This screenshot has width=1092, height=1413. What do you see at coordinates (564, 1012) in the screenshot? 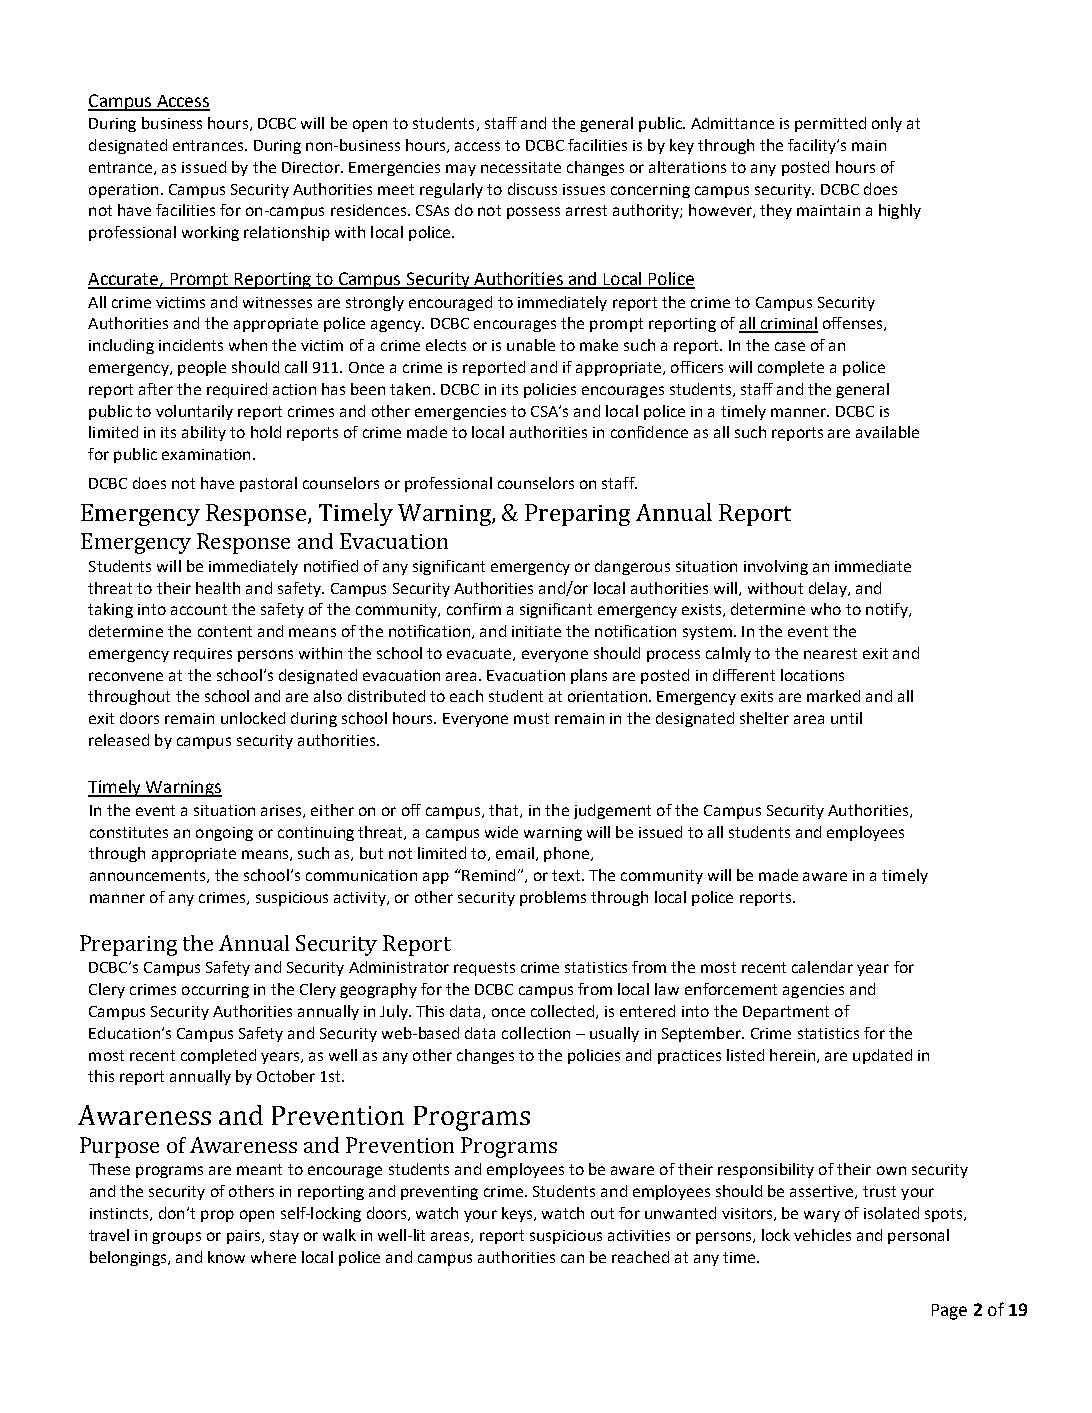
I see `collected` at bounding box center [564, 1012].
